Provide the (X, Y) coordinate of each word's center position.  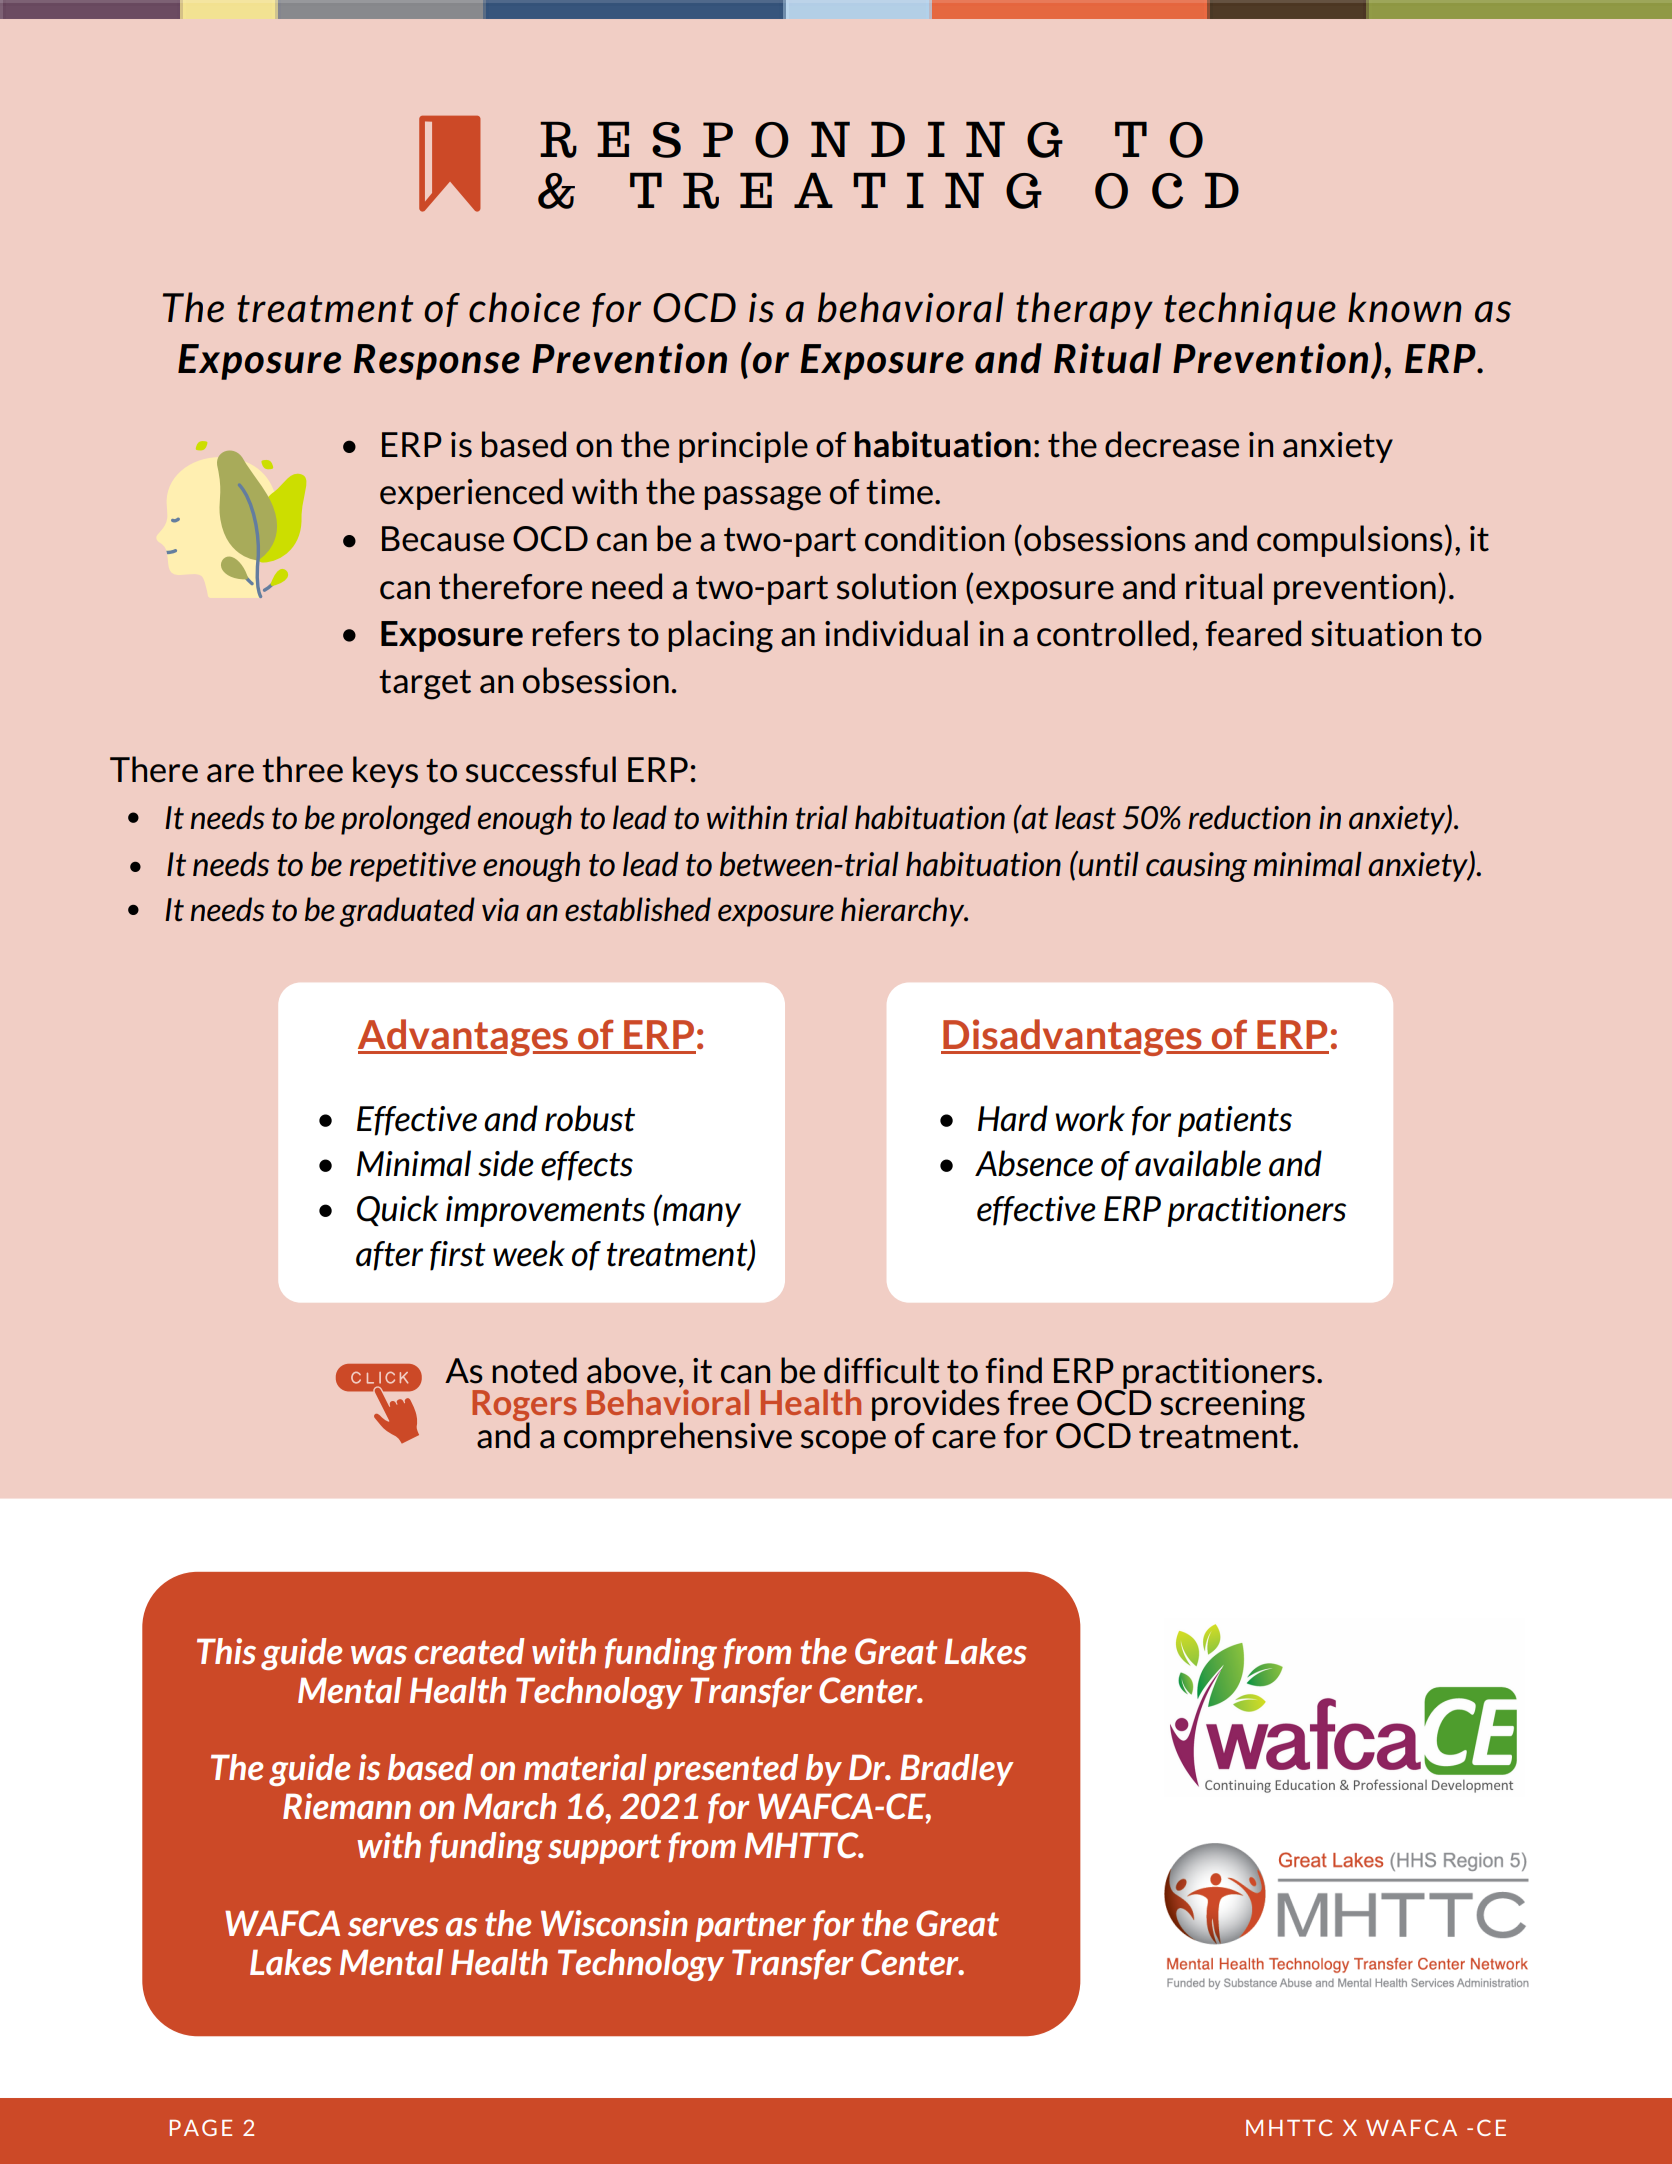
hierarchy (904, 912)
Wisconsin (614, 1923)
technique (1250, 310)
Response (437, 362)
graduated (407, 912)
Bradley (957, 1770)
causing (1196, 867)
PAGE (201, 2127)
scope (843, 1442)
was (379, 1655)
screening (1232, 1406)
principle (743, 447)
